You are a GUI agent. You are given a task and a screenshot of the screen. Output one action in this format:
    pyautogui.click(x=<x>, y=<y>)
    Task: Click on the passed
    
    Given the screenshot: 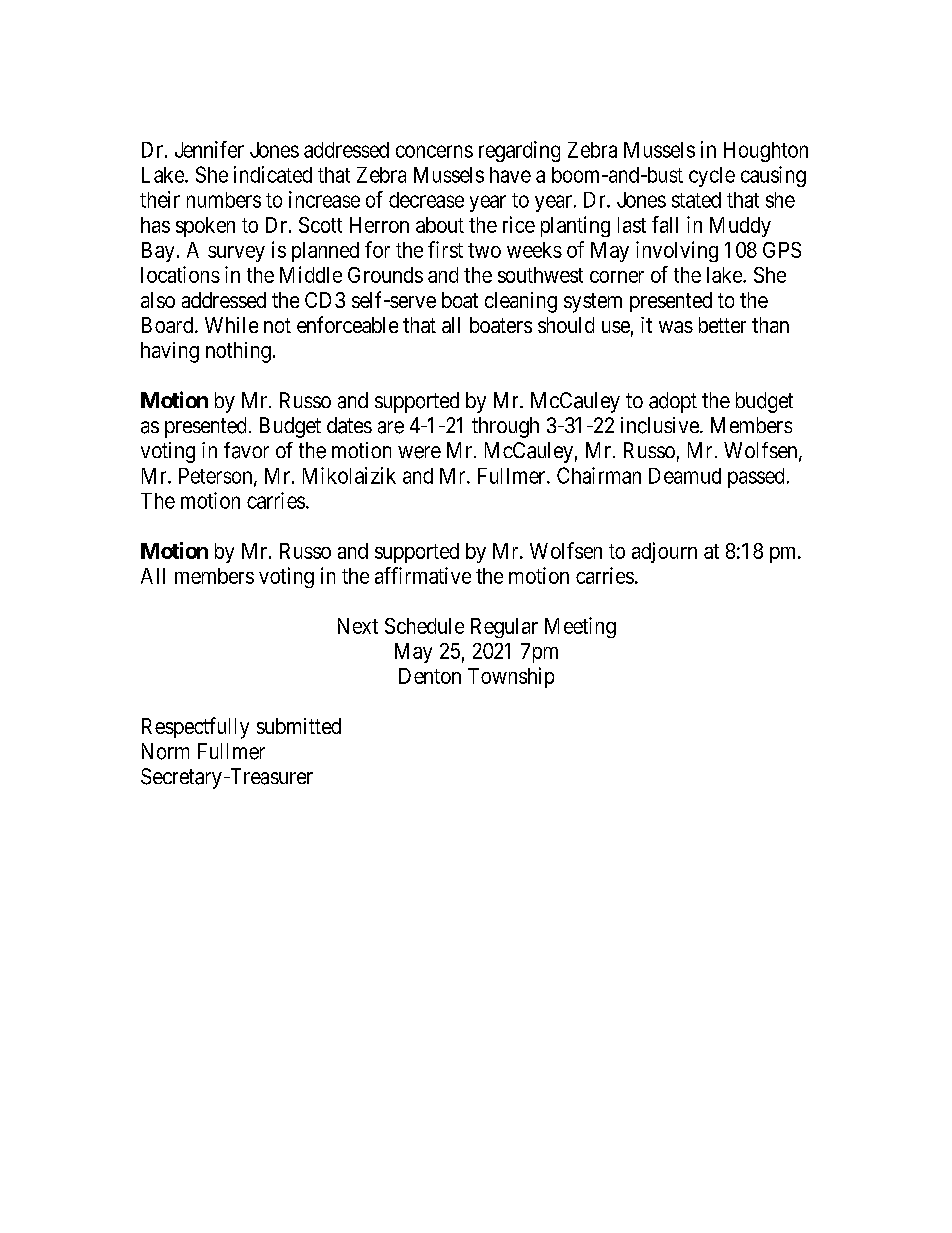 What is the action you would take?
    pyautogui.click(x=756, y=478)
